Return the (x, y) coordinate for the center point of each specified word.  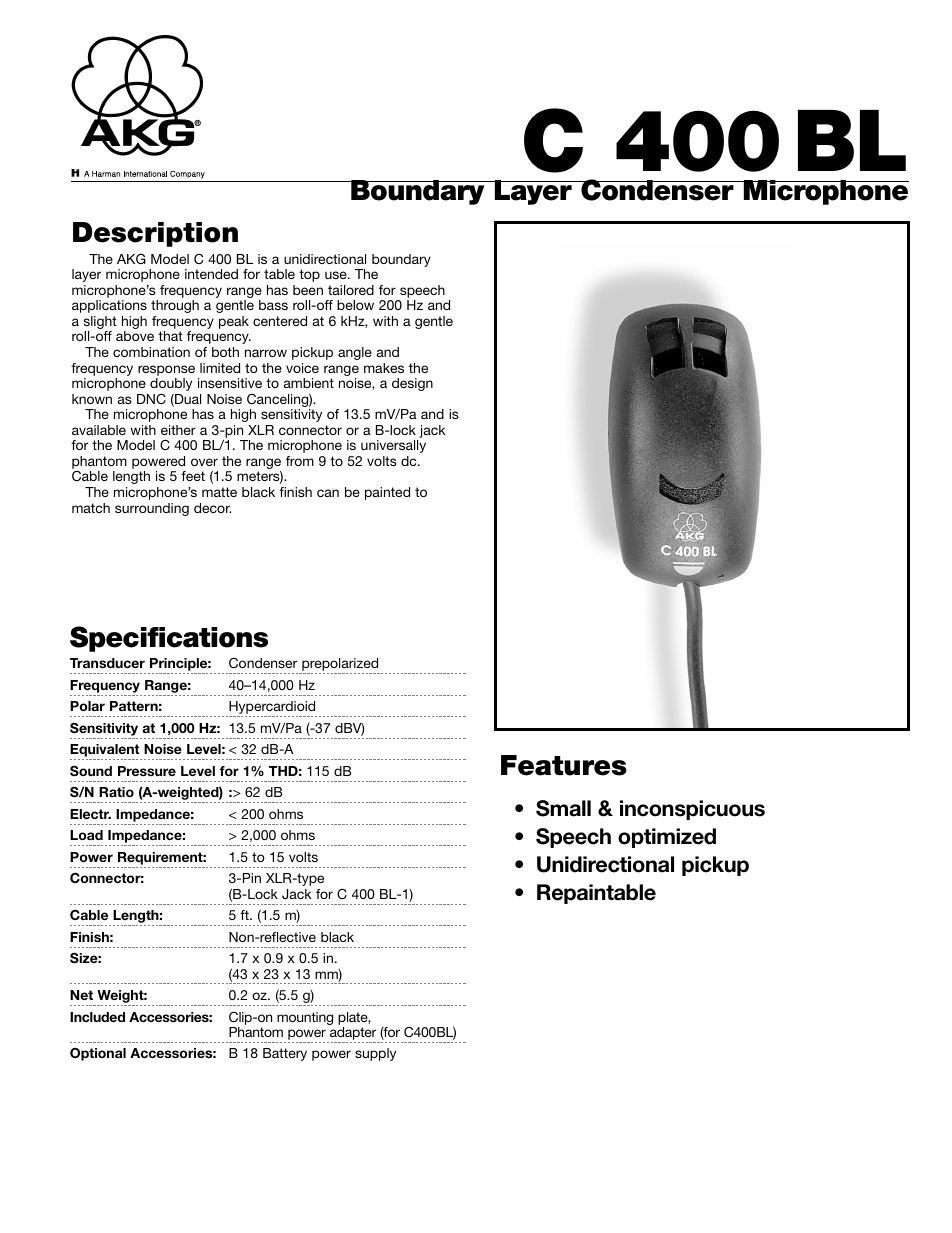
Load (86, 835)
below (355, 305)
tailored (351, 290)
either (178, 430)
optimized (667, 838)
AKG (131, 259)
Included (97, 1017)
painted (387, 493)
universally (393, 446)
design (412, 384)
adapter (353, 1035)
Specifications (169, 639)
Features (564, 765)
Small (563, 808)
